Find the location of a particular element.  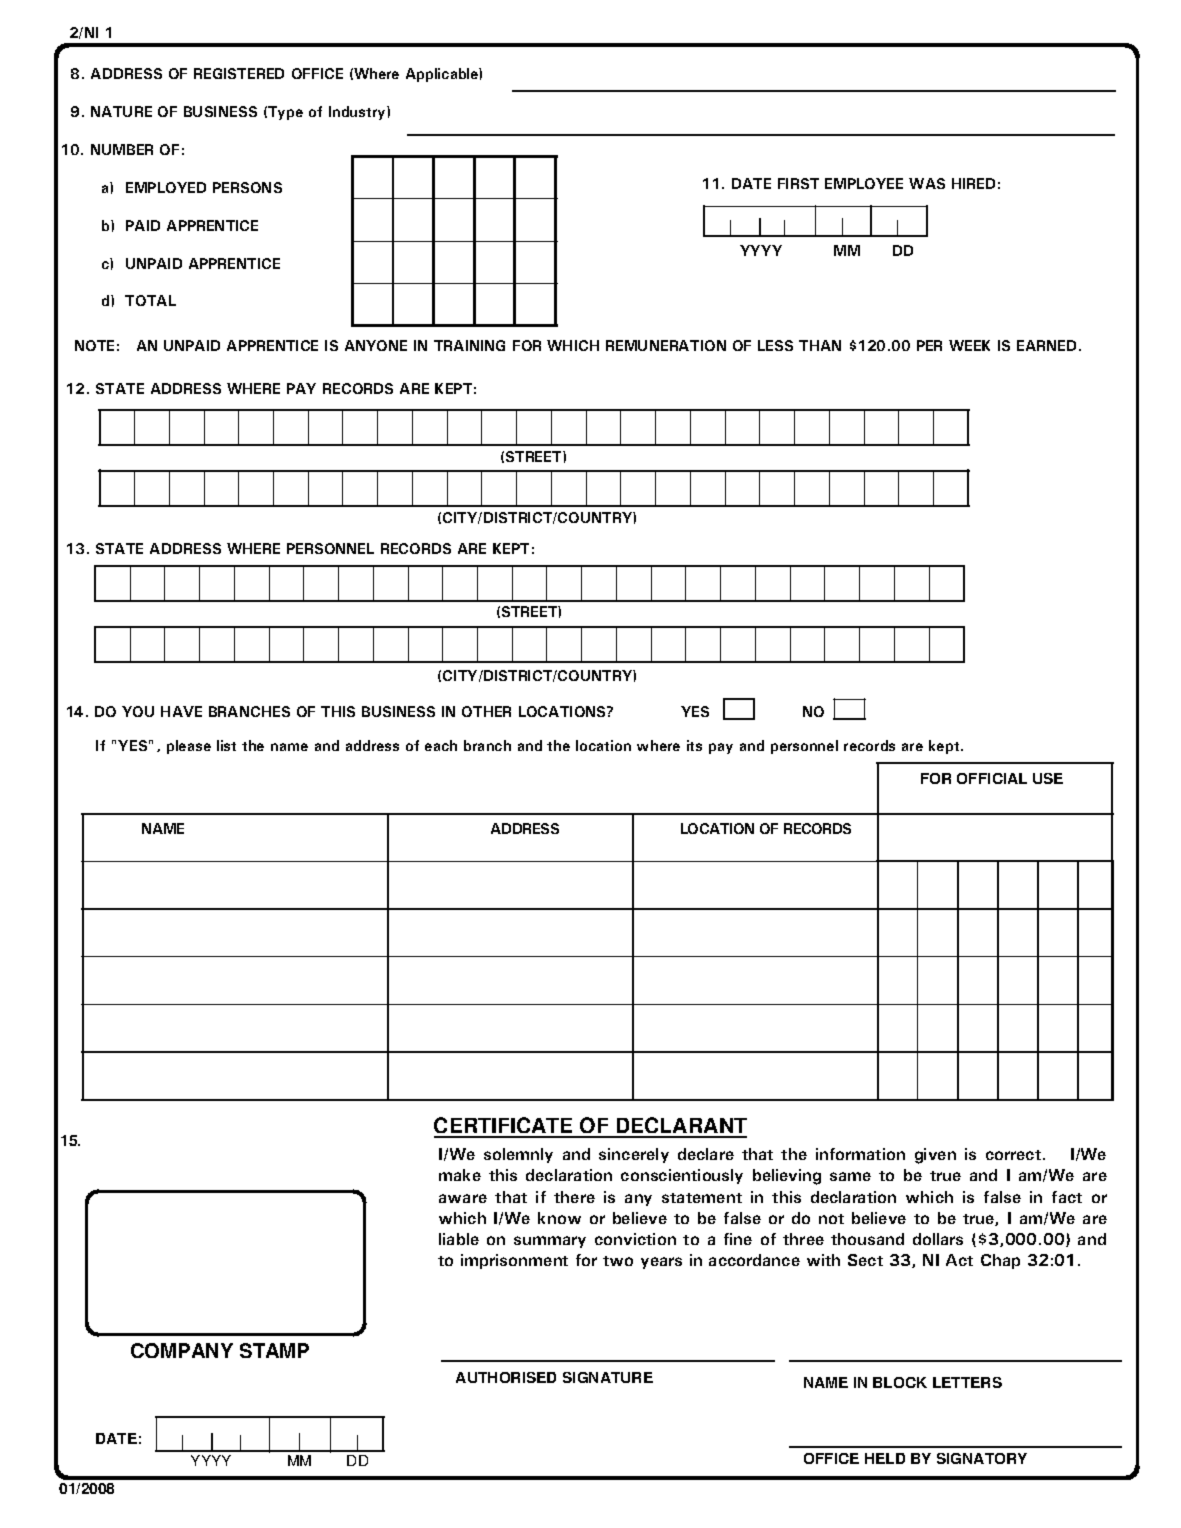

REGISTERED is located at coordinates (239, 73).
